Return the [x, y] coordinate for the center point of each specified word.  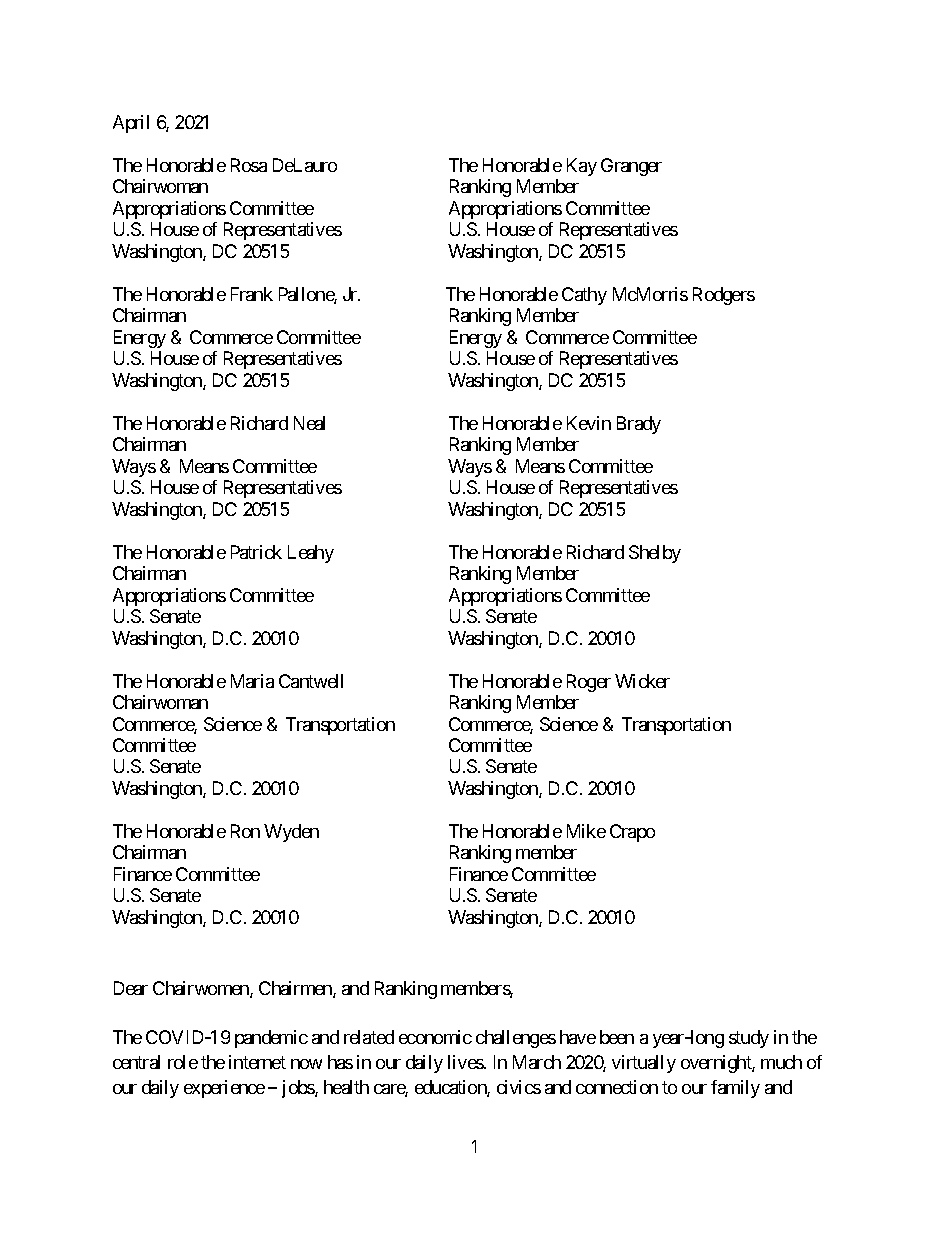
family [735, 1089]
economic [435, 1037]
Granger [631, 167]
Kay [582, 167]
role [183, 1062]
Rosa [249, 165]
